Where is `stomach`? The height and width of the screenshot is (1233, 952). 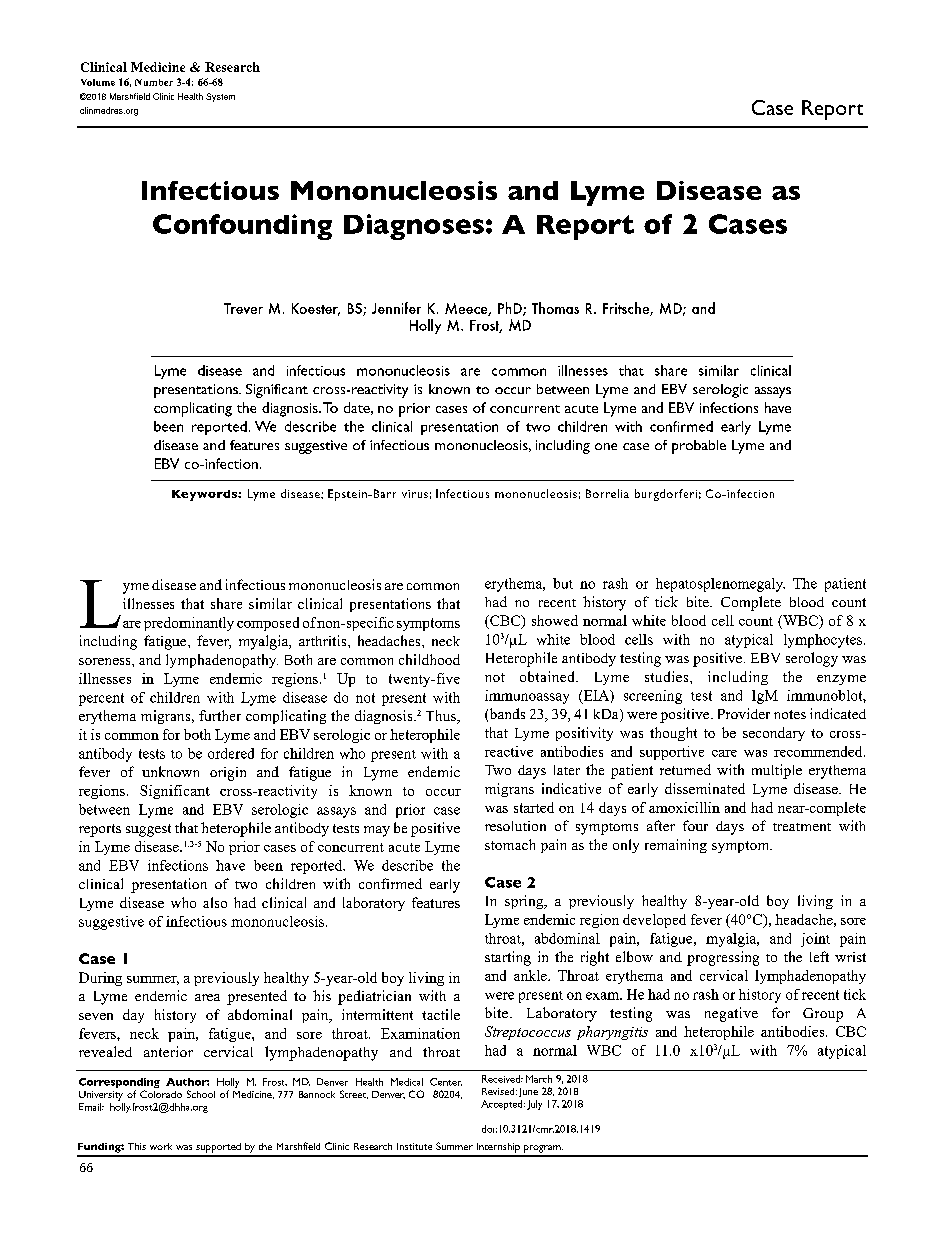 stomach is located at coordinates (510, 844).
